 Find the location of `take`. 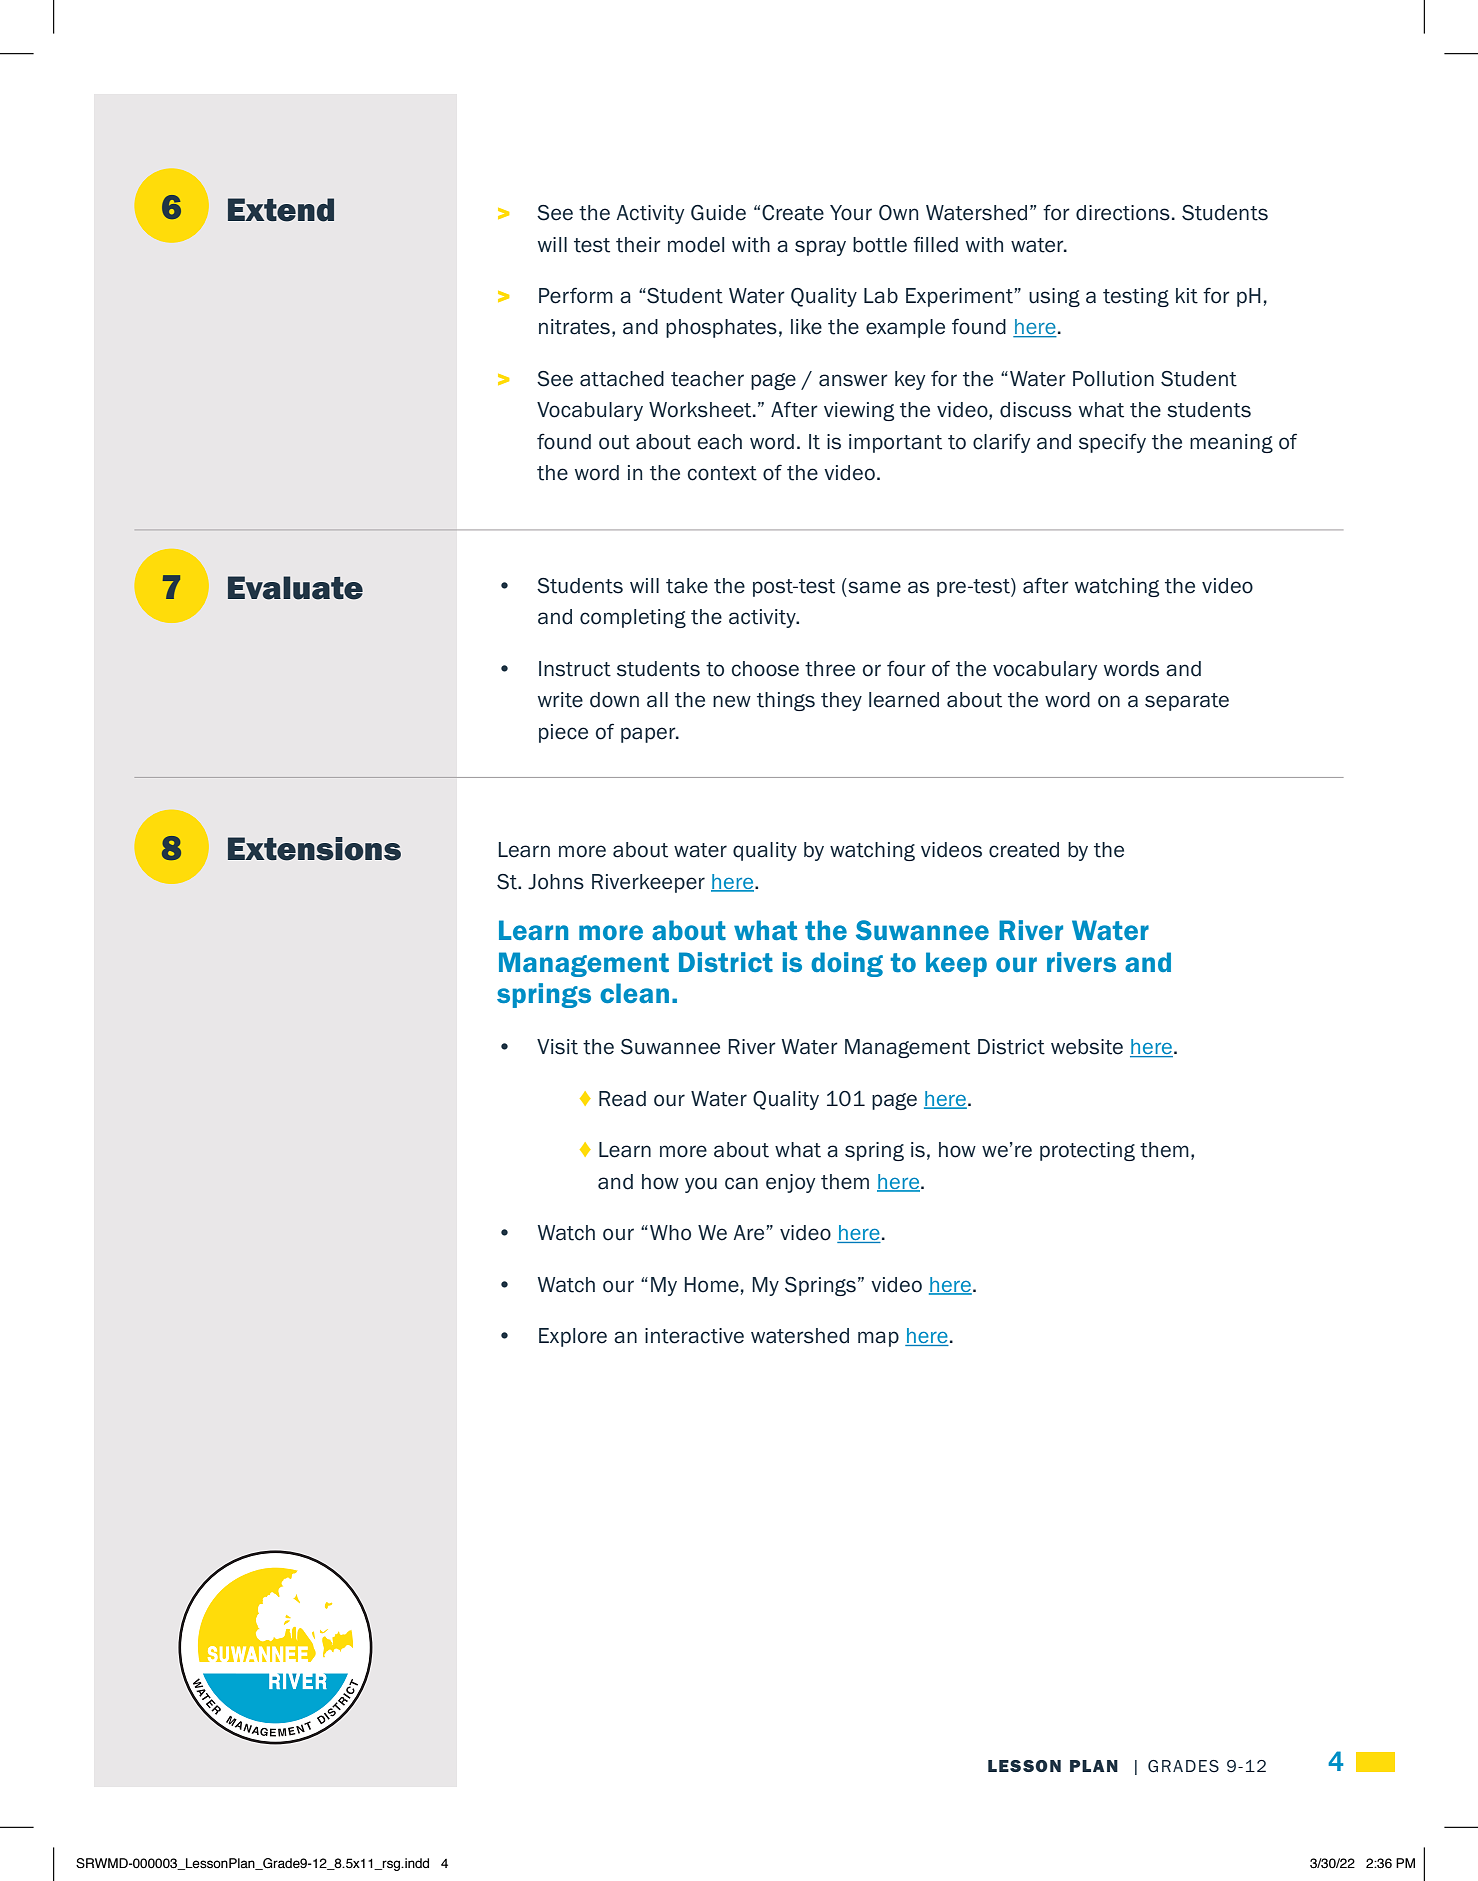

take is located at coordinates (687, 586).
